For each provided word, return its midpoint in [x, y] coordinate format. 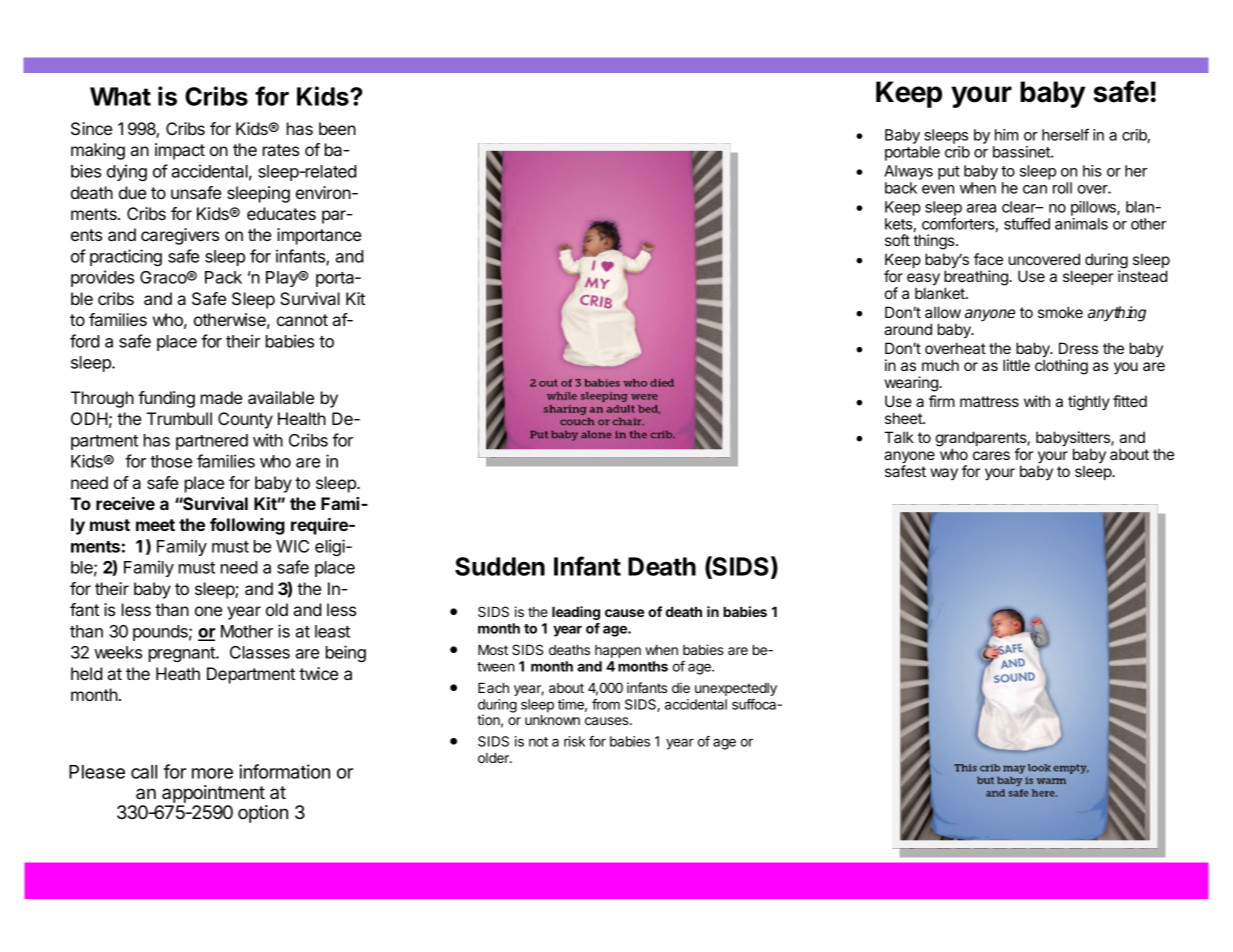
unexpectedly [736, 689]
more [212, 773]
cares [991, 455]
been [337, 128]
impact [180, 151]
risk [574, 741]
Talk [899, 437]
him [1006, 135]
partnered [212, 442]
